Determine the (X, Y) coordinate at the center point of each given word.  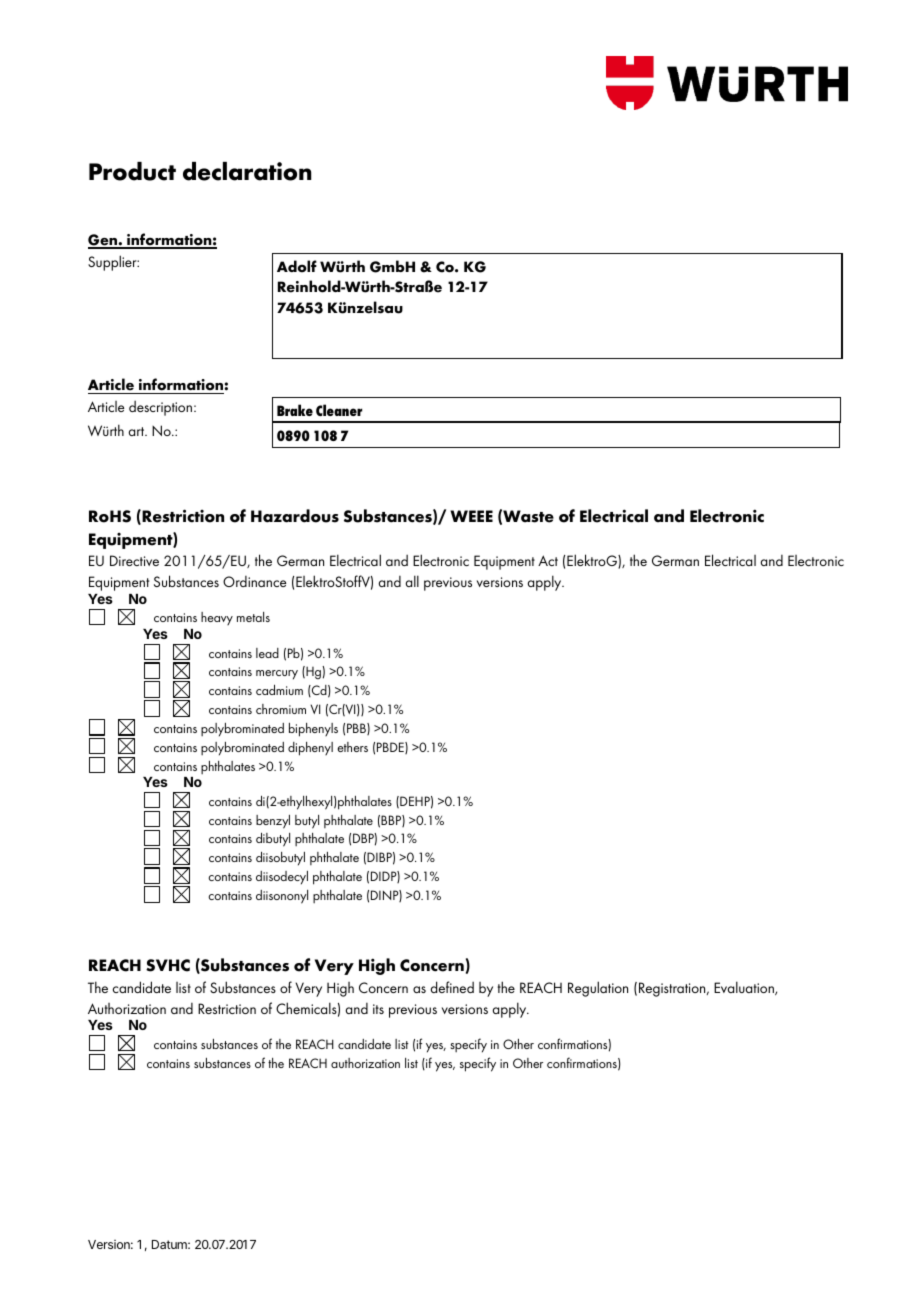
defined (452, 987)
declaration (247, 171)
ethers (352, 747)
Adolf (297, 266)
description (162, 408)
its (378, 1009)
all (412, 581)
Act (548, 560)
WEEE (471, 516)
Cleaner (339, 410)
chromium (281, 709)
